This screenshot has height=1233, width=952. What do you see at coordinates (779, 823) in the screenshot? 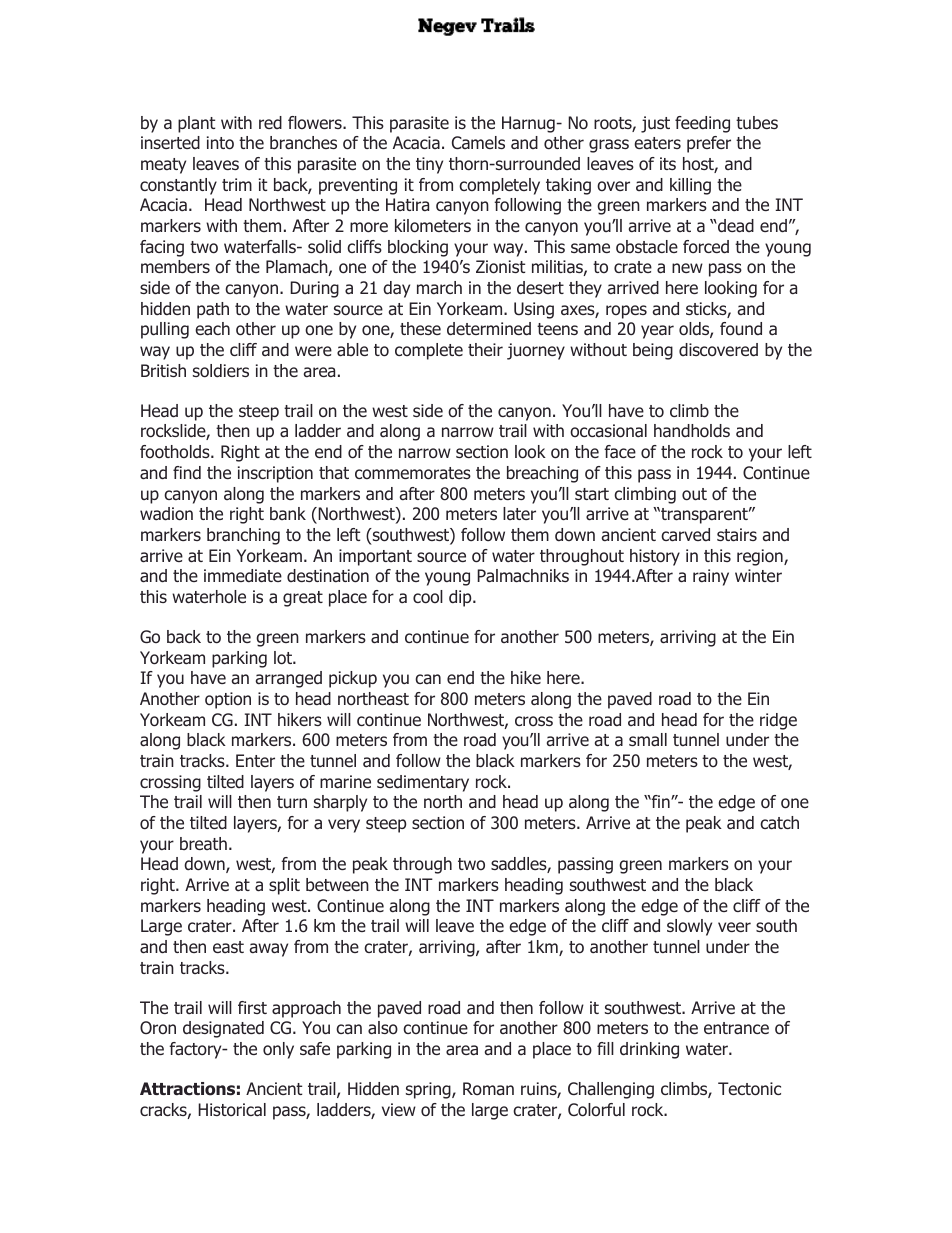
I see `catch` at bounding box center [779, 823].
